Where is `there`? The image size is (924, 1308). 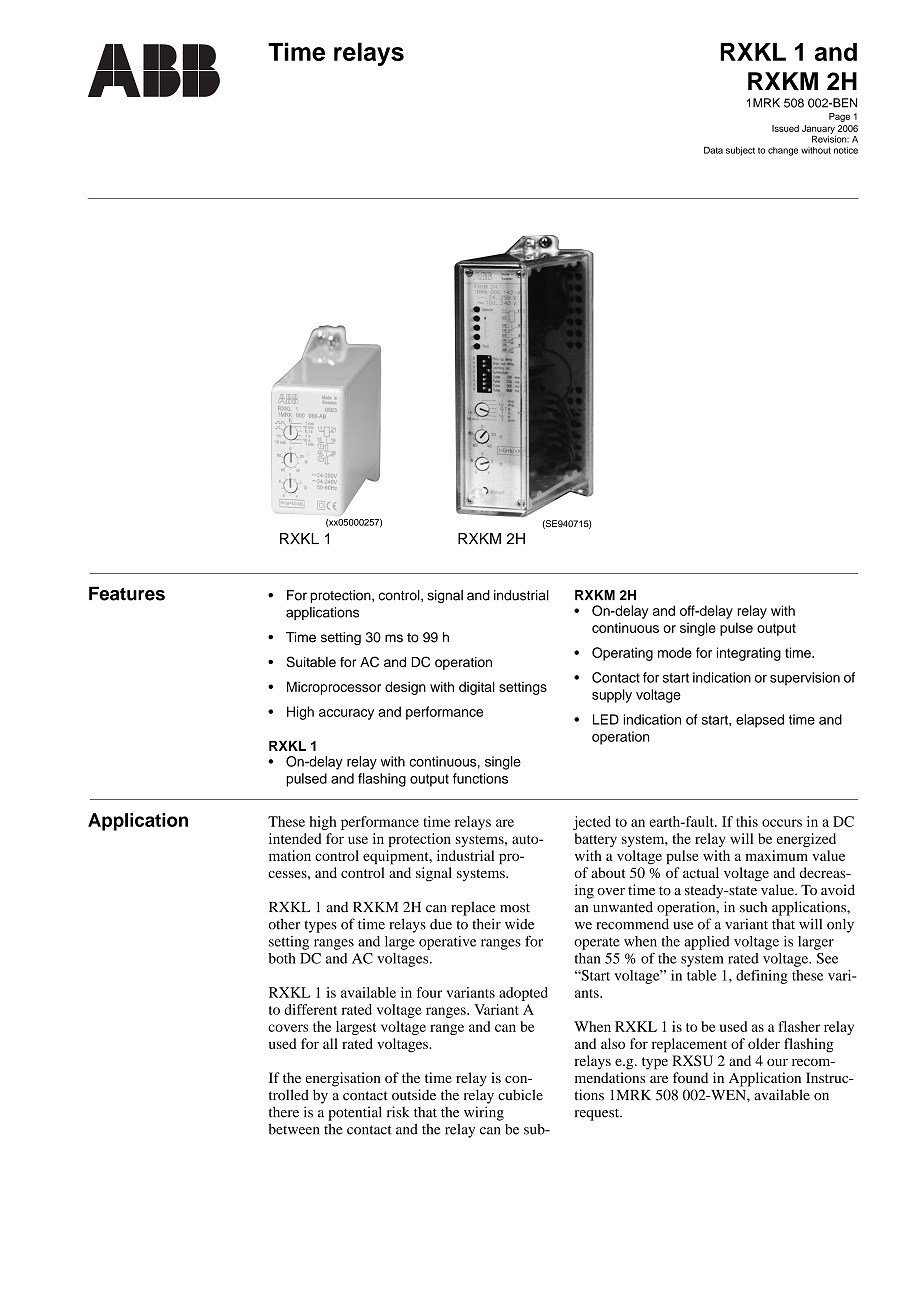
there is located at coordinates (284, 1112).
